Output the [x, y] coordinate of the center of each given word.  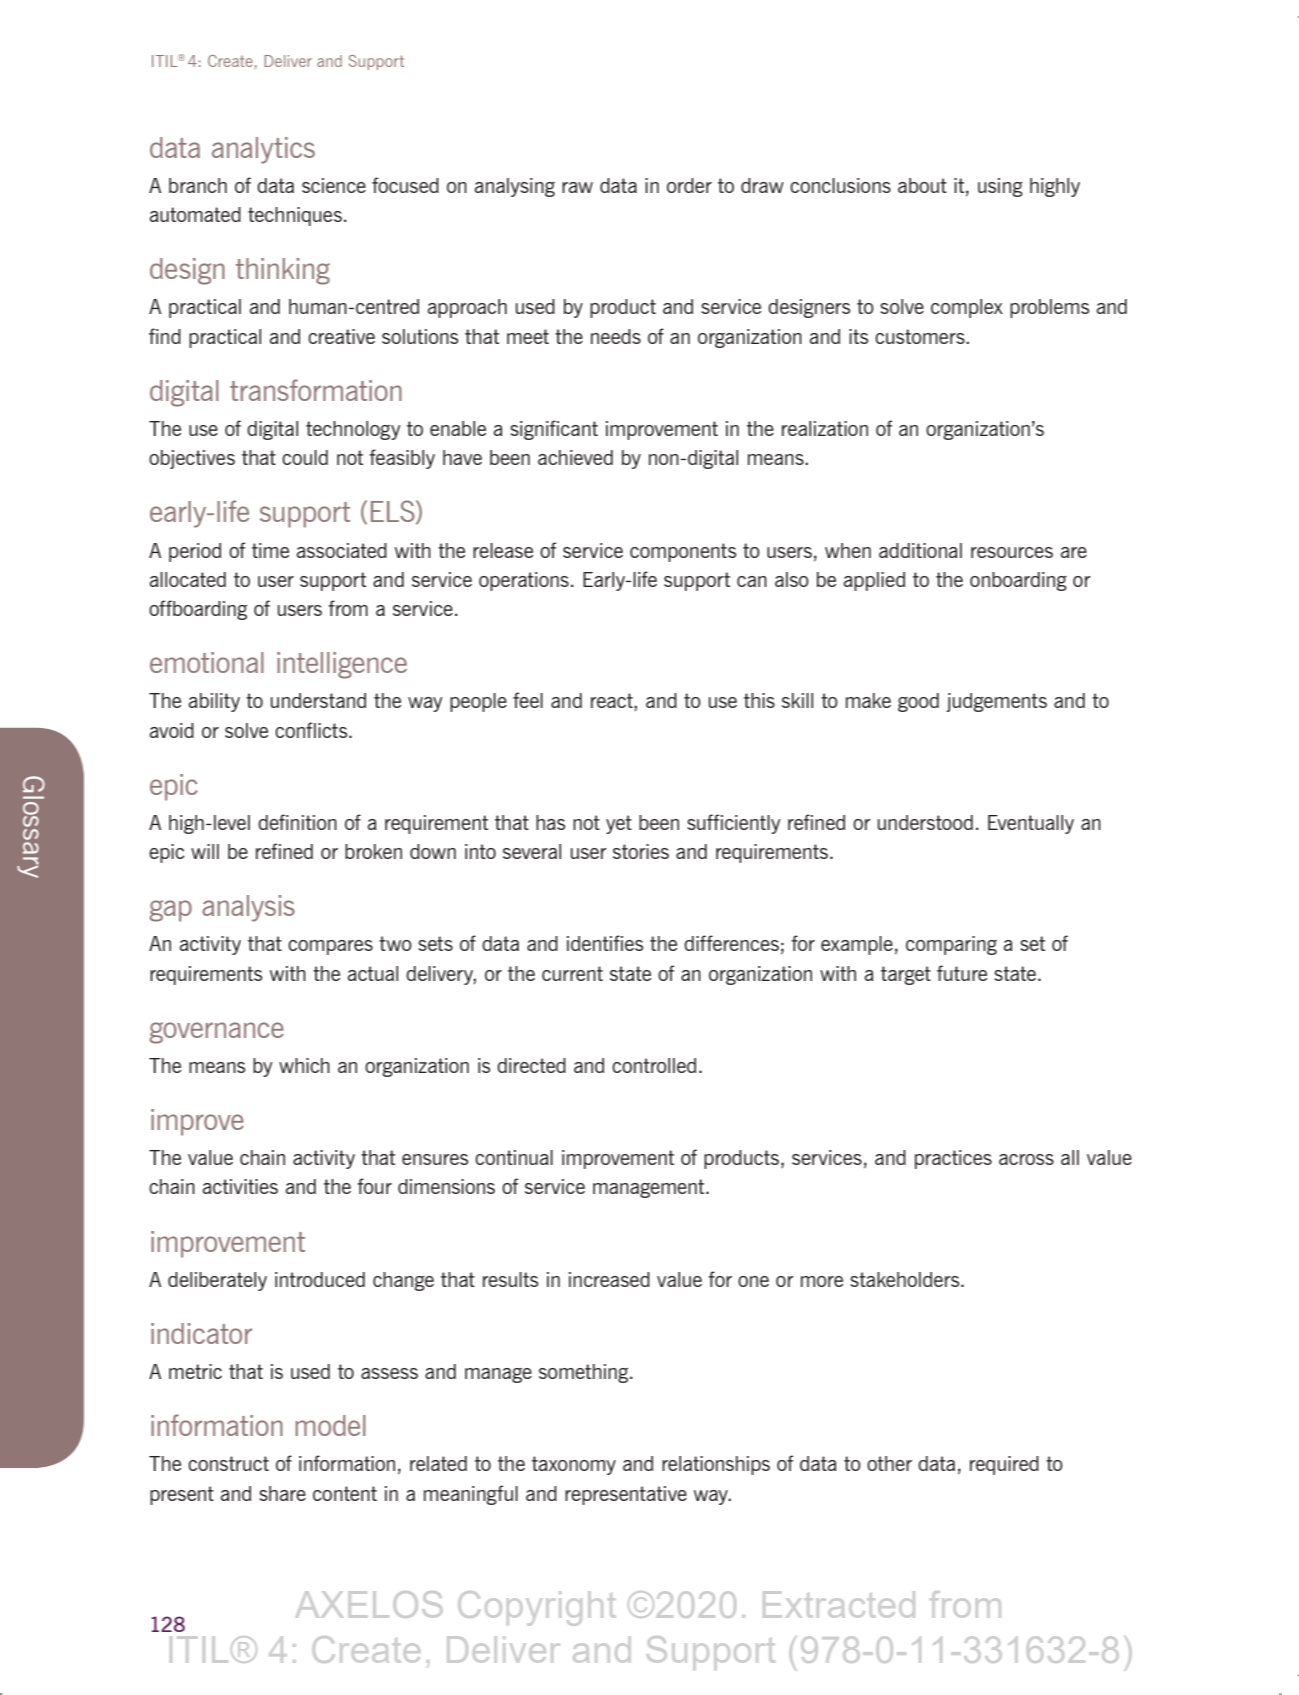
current [572, 973]
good [918, 702]
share [282, 1493]
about [922, 185]
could [305, 457]
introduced [320, 1279]
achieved [575, 457]
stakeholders [906, 1279]
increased [609, 1279]
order [689, 185]
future [962, 973]
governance [217, 1033]
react [613, 702]
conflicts [312, 730]
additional [920, 550]
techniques [295, 216]
